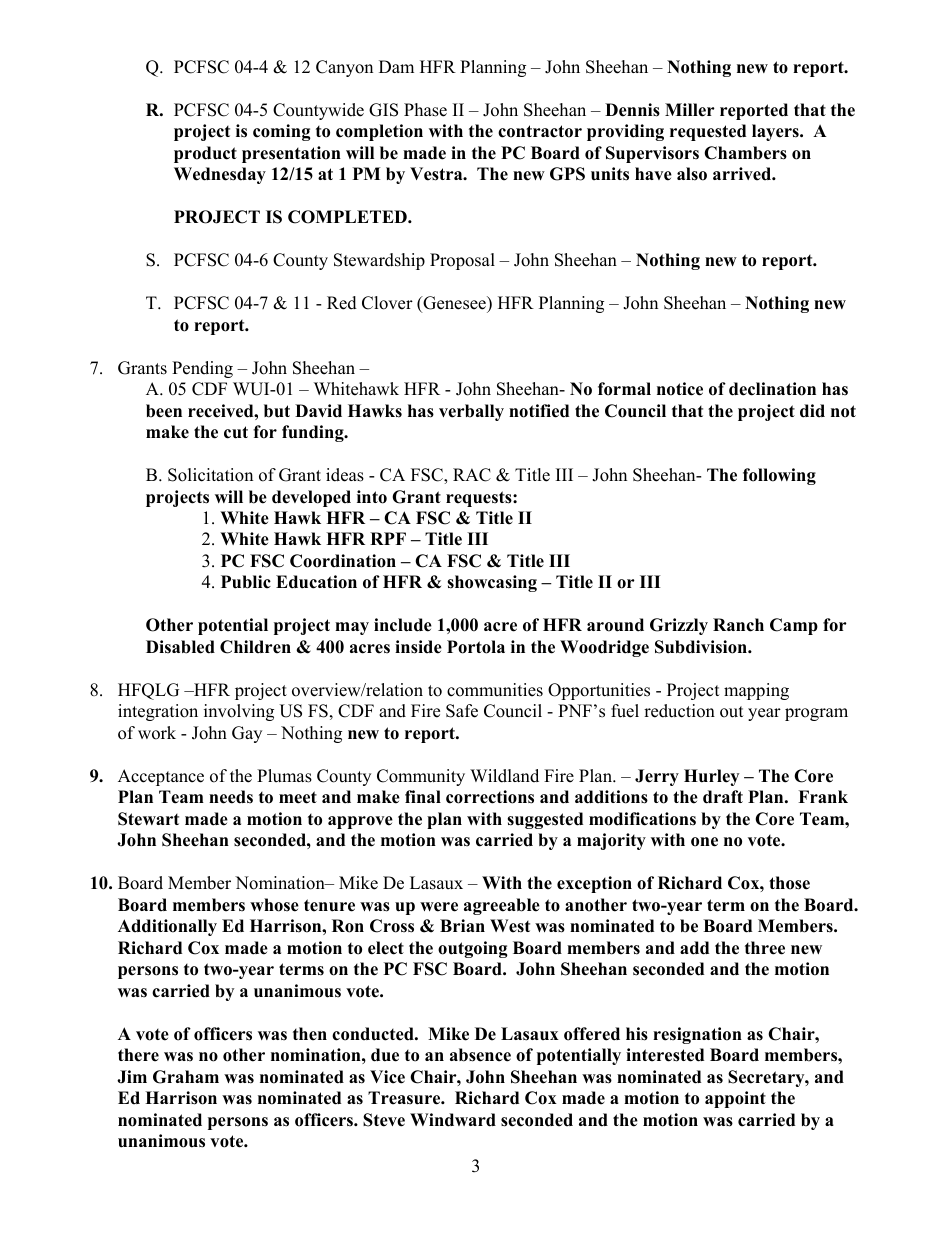 The height and width of the screenshot is (1233, 952). What do you see at coordinates (205, 154) in the screenshot?
I see `product` at bounding box center [205, 154].
